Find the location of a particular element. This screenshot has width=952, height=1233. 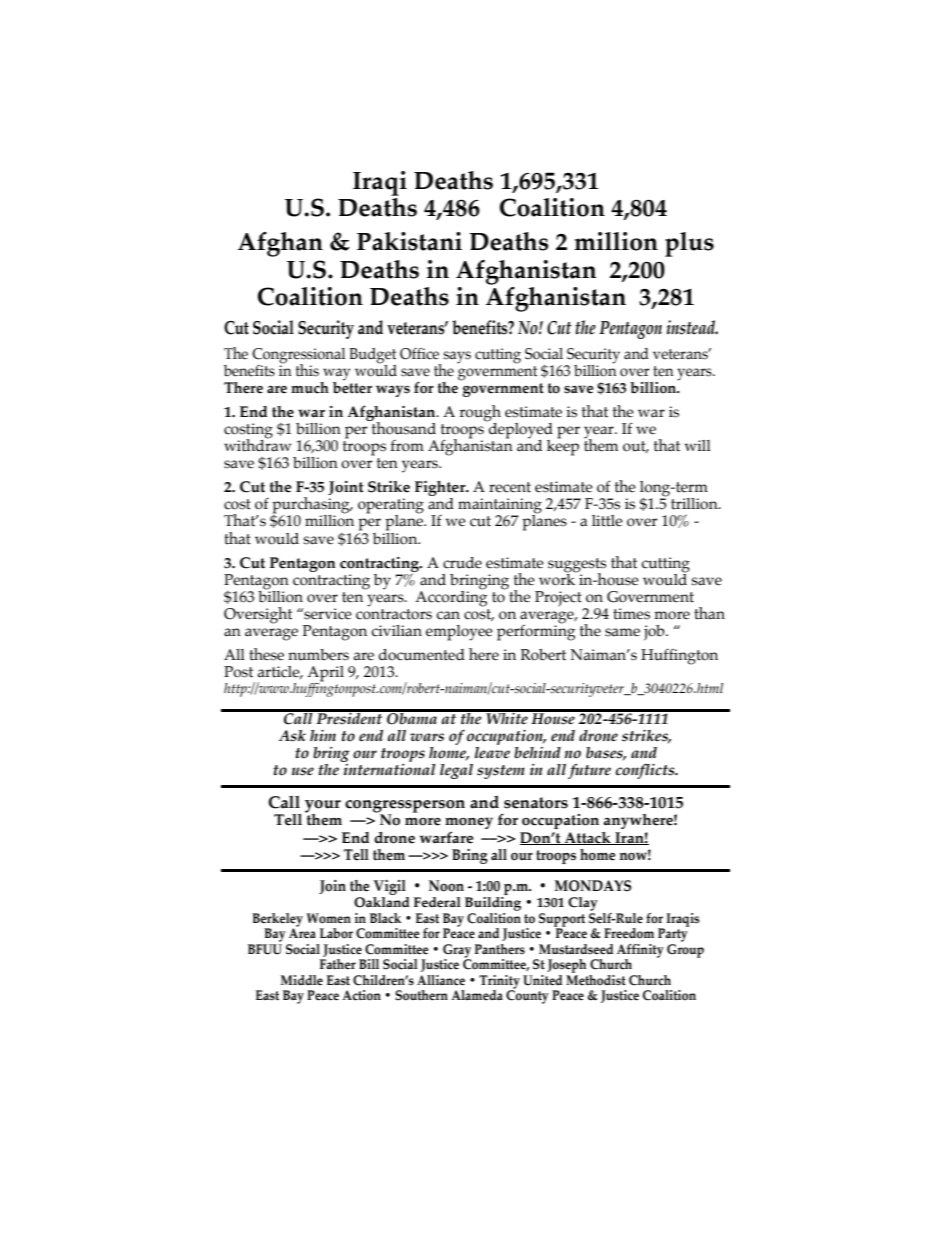

Pakistani is located at coordinates (409, 241).
